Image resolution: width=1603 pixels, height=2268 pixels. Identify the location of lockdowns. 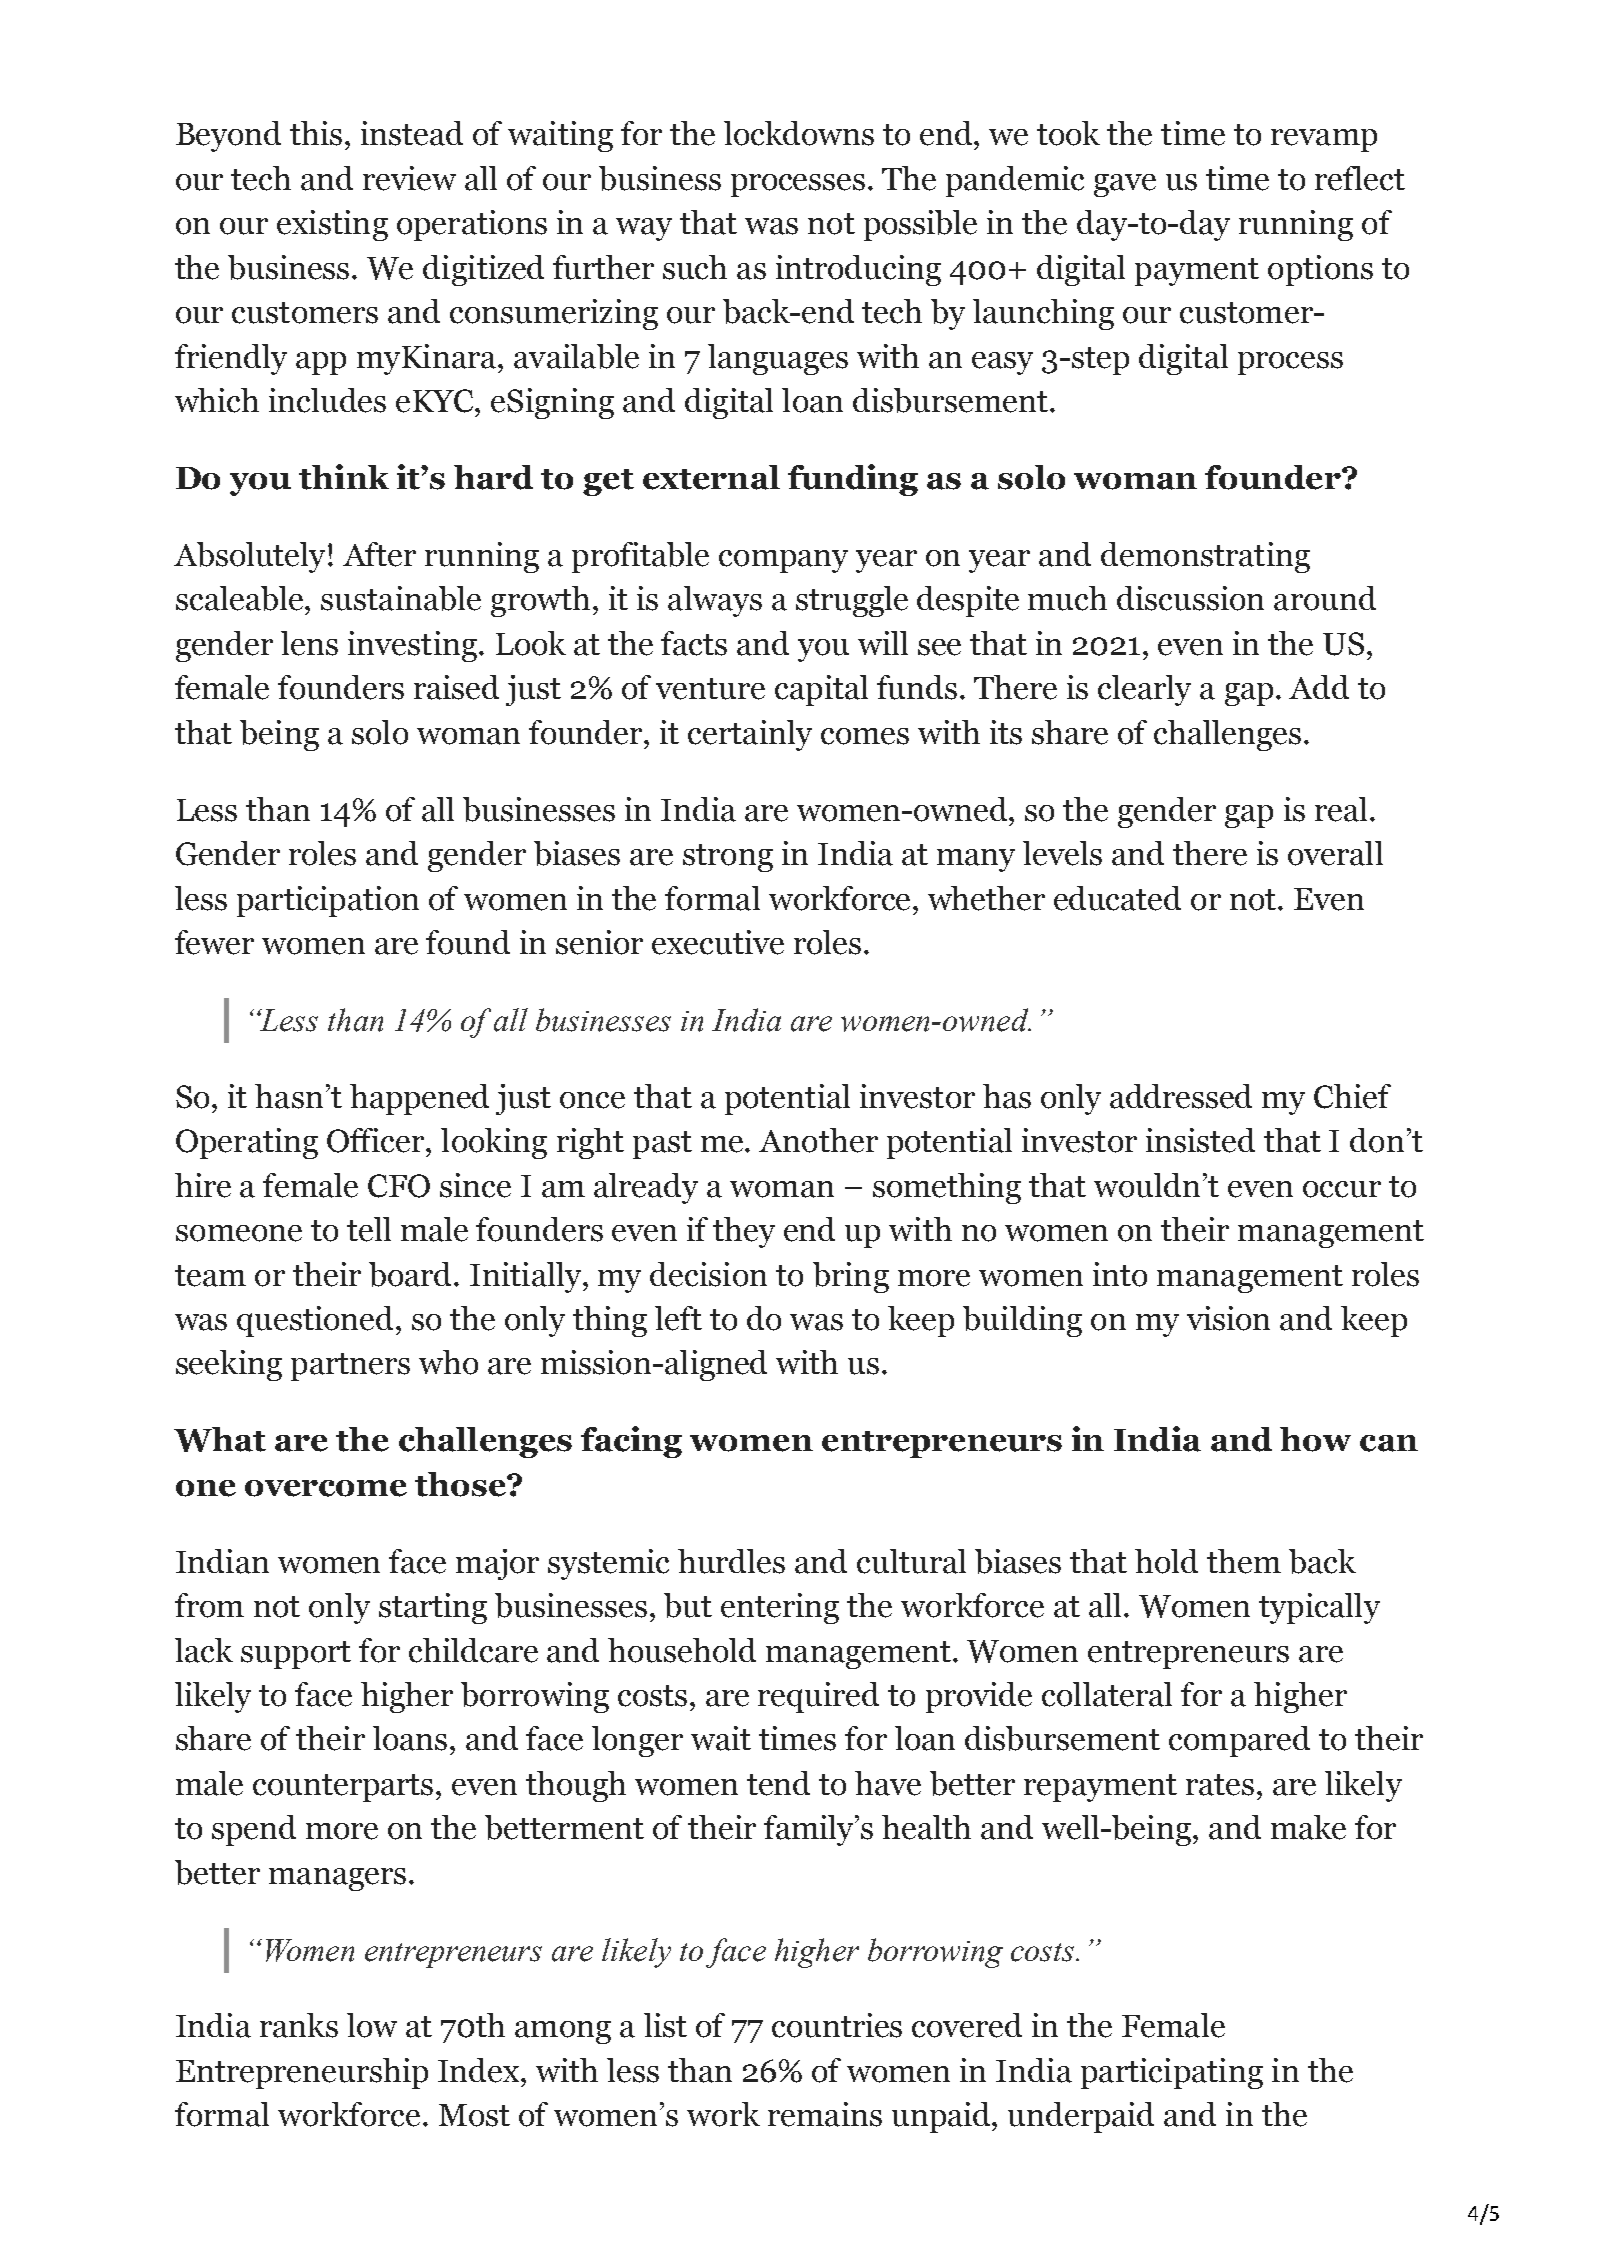
(799, 133).
